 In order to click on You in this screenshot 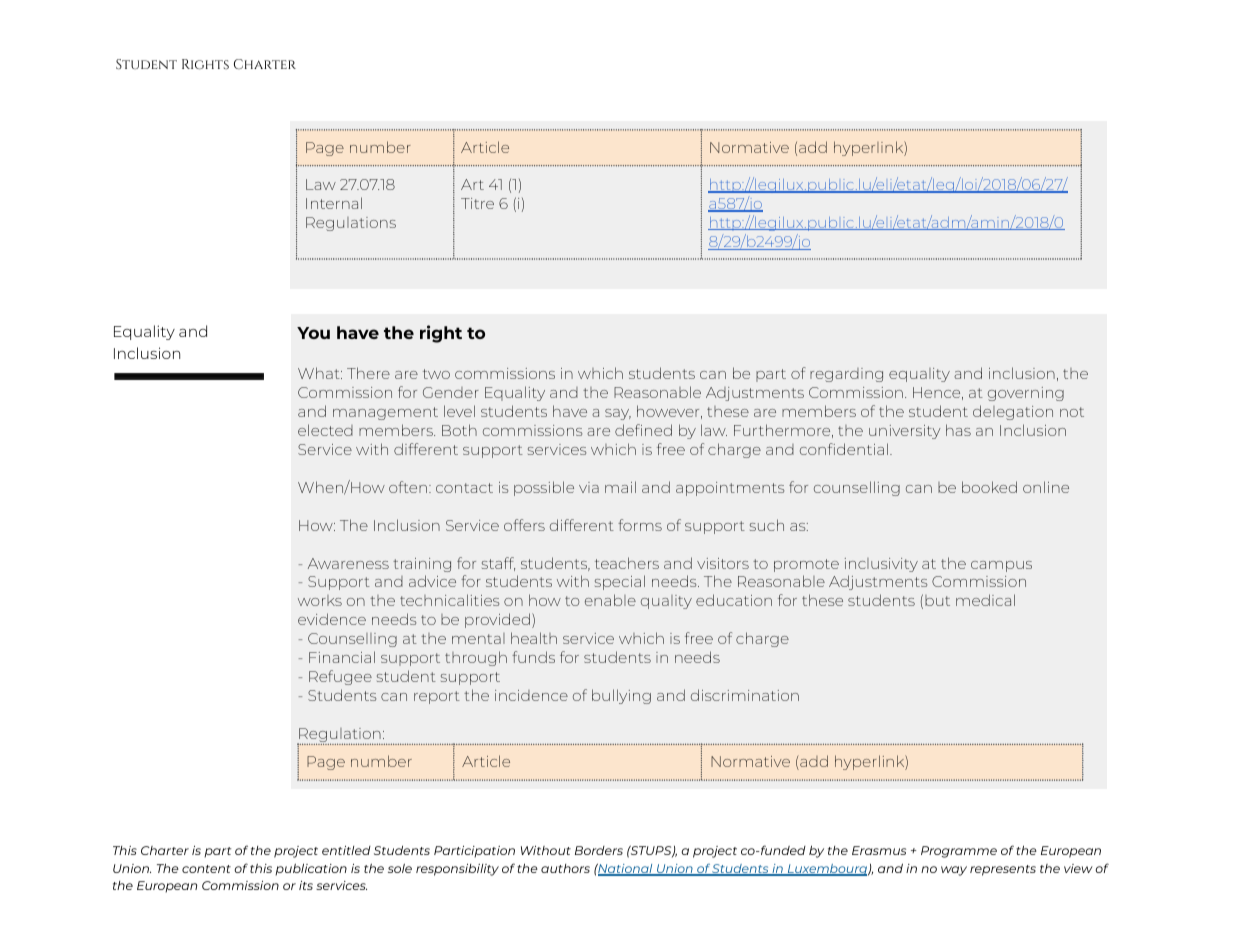, I will do `click(313, 333)`.
